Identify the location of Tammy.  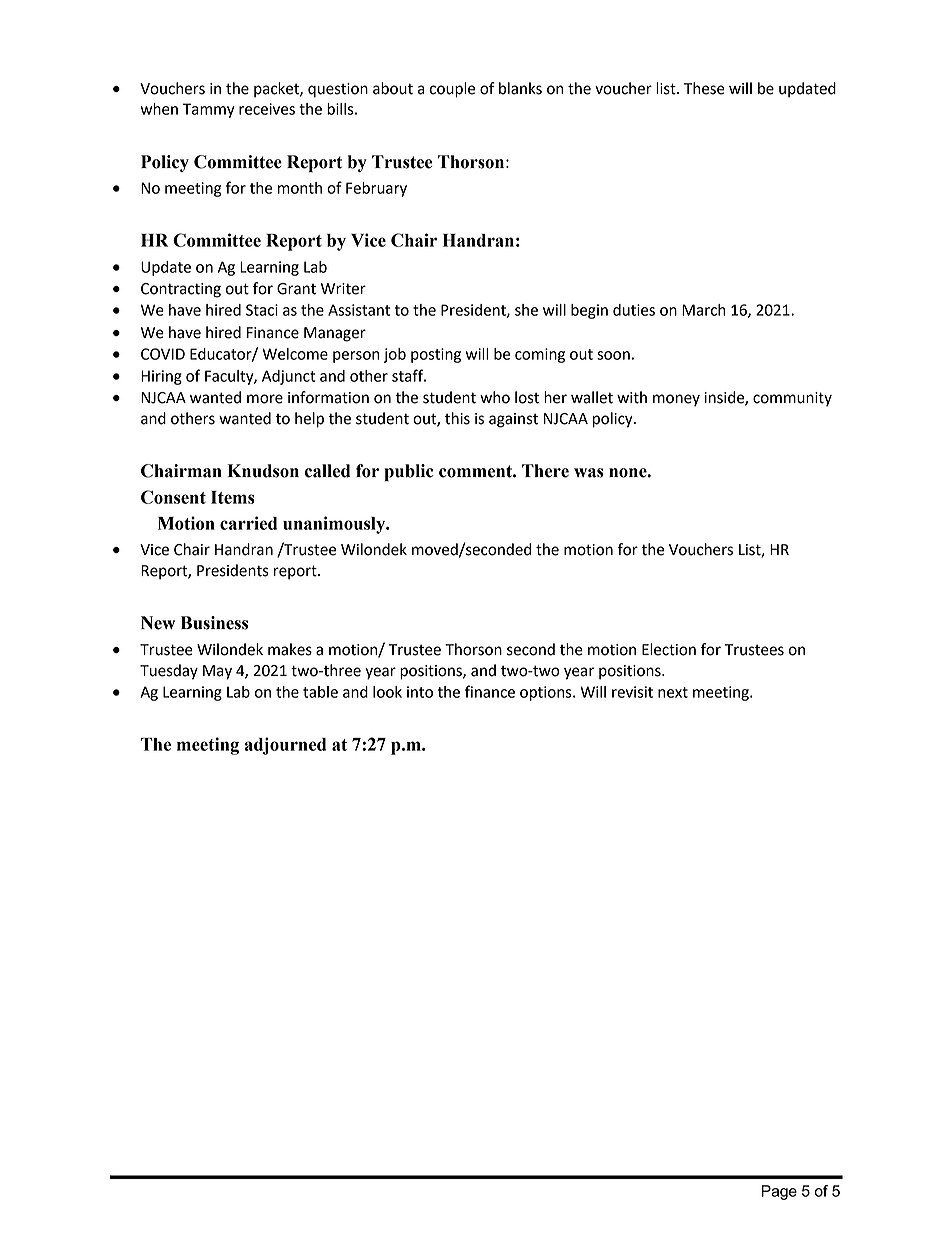
(208, 110).
